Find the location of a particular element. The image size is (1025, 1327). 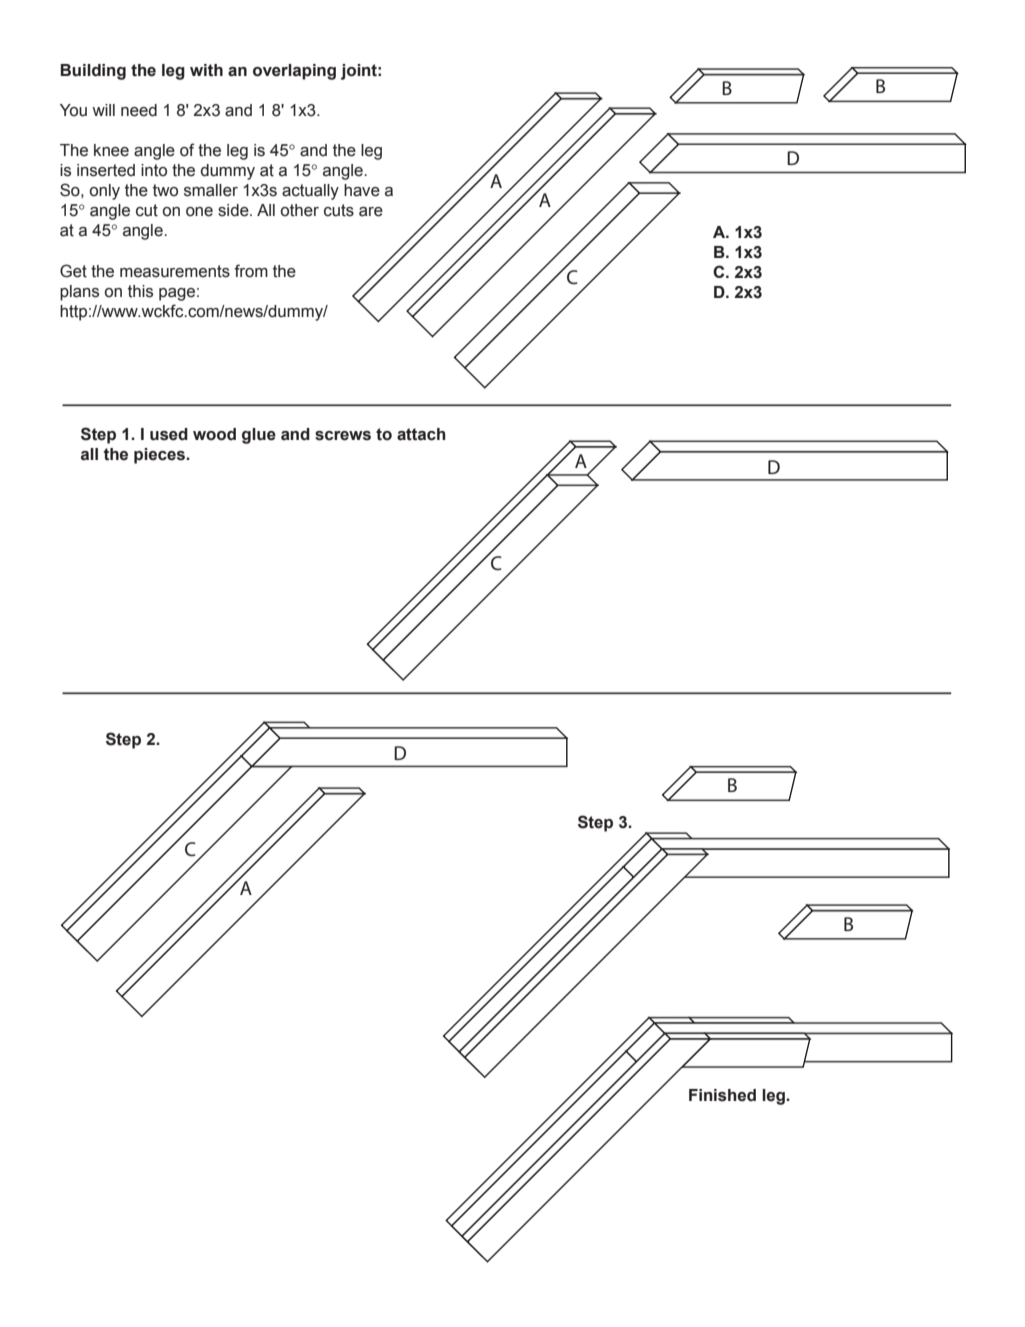

Finished is located at coordinates (722, 1095).
